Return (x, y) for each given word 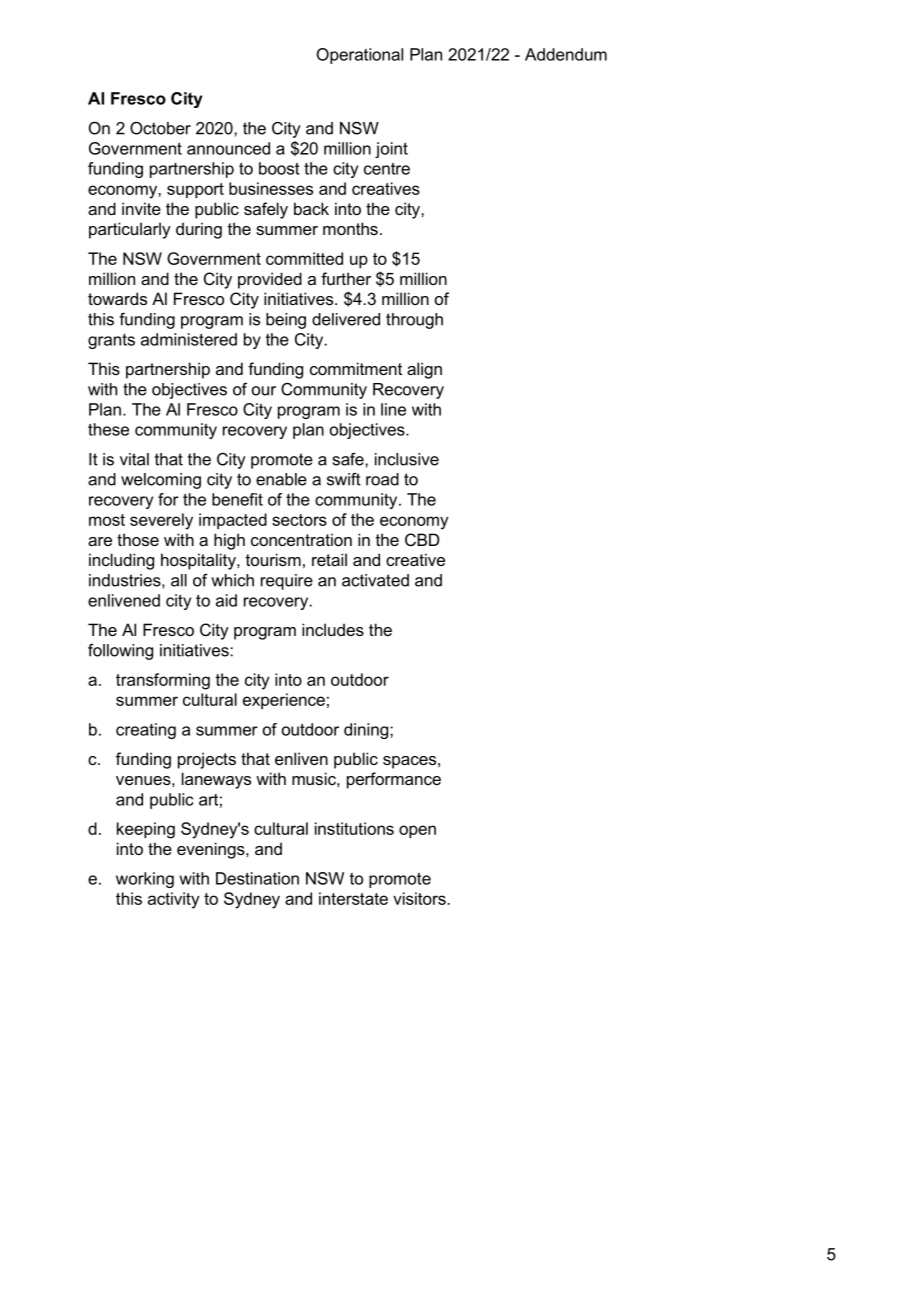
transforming (163, 681)
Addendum (566, 54)
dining (367, 731)
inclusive (407, 459)
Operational (360, 56)
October (160, 128)
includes (333, 629)
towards (117, 298)
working (145, 880)
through (414, 321)
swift (344, 479)
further (346, 278)
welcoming (161, 481)
